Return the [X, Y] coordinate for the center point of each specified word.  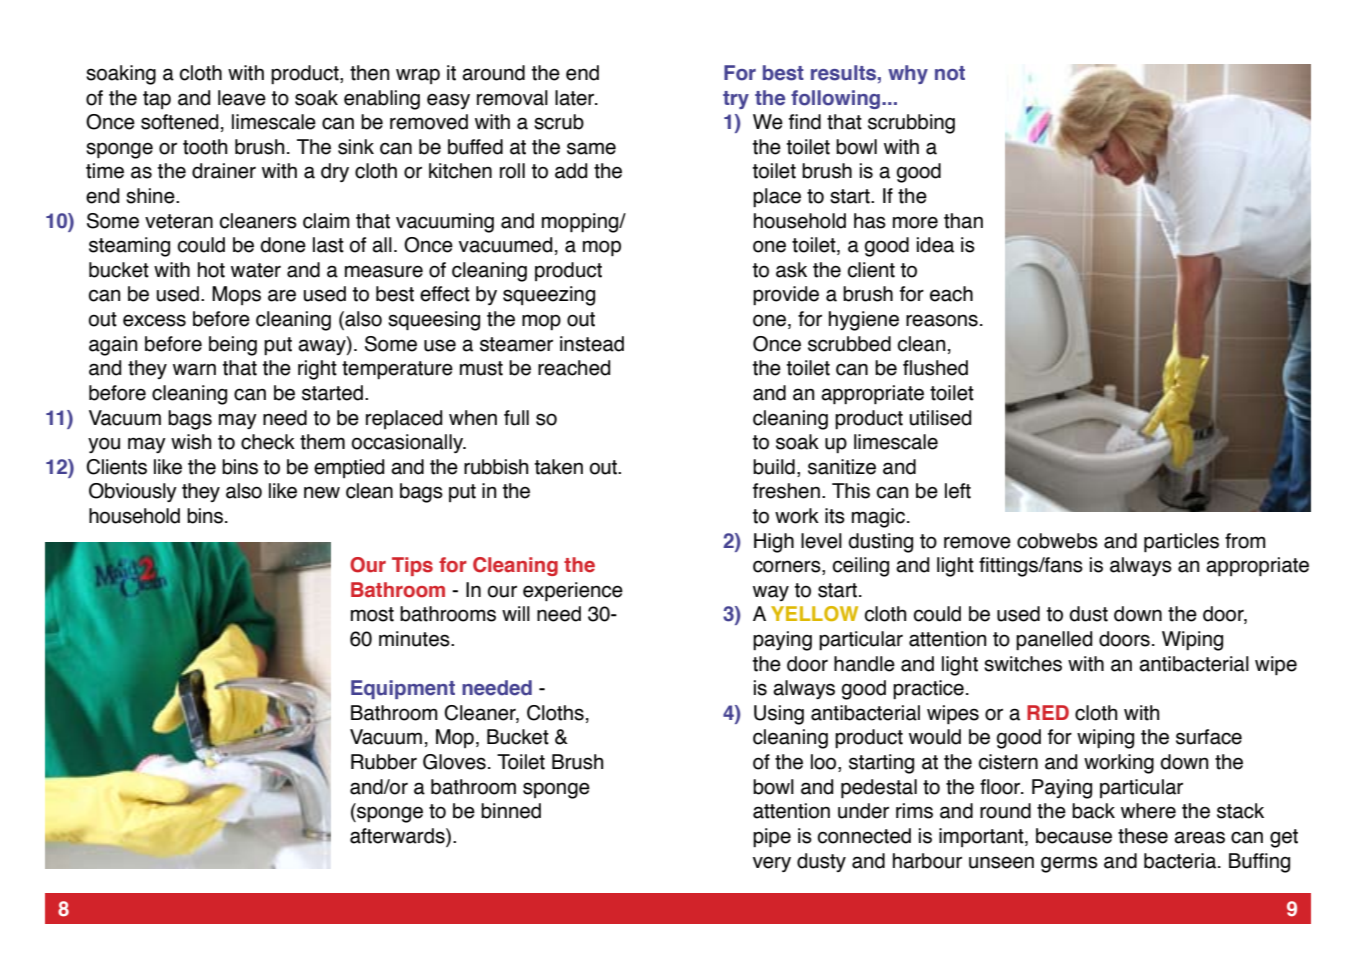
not [950, 73]
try [736, 100]
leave [242, 98]
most [372, 614]
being [233, 346]
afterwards [398, 837]
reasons [942, 320]
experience [573, 592]
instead [592, 344]
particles [1181, 543]
